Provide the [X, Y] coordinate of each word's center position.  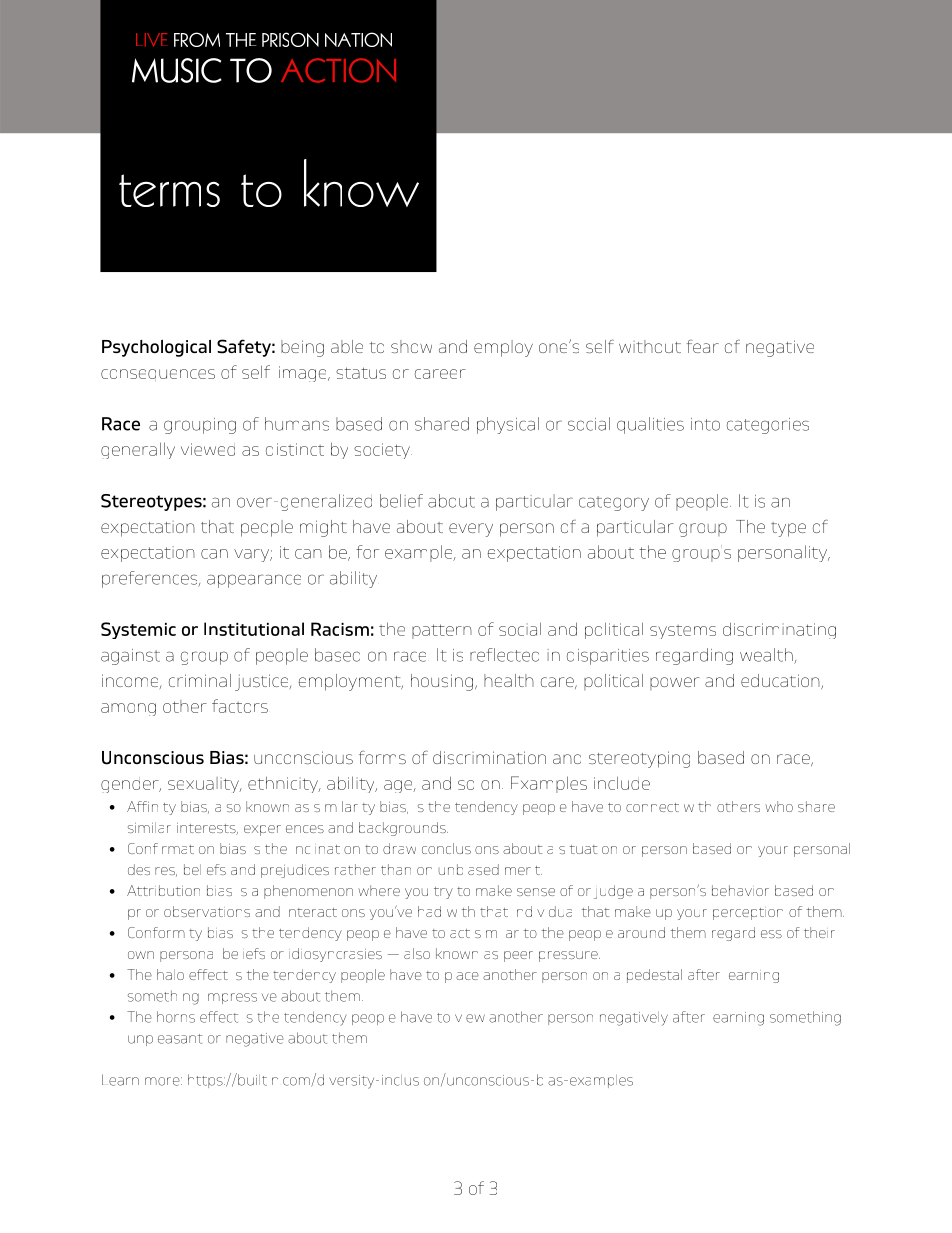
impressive [242, 998]
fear [702, 346]
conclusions [460, 848]
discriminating [779, 630]
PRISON [290, 39]
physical [508, 425]
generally [138, 450]
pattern [442, 631]
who [779, 806]
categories [768, 426]
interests [207, 829]
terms [169, 190]
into [705, 424]
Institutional [254, 629]
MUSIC [177, 70]
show [411, 346]
